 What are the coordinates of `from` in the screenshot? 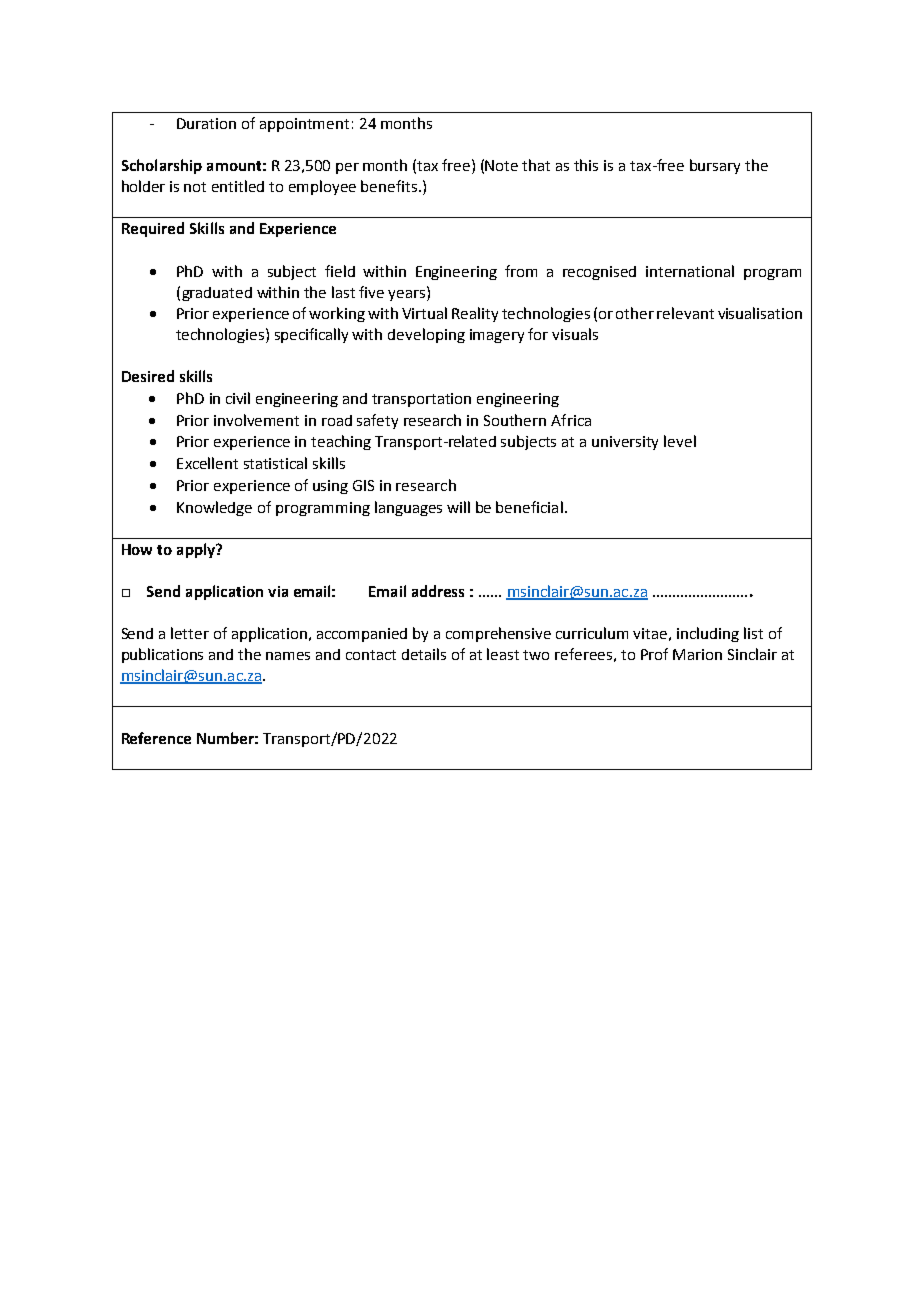 It's located at (521, 271).
